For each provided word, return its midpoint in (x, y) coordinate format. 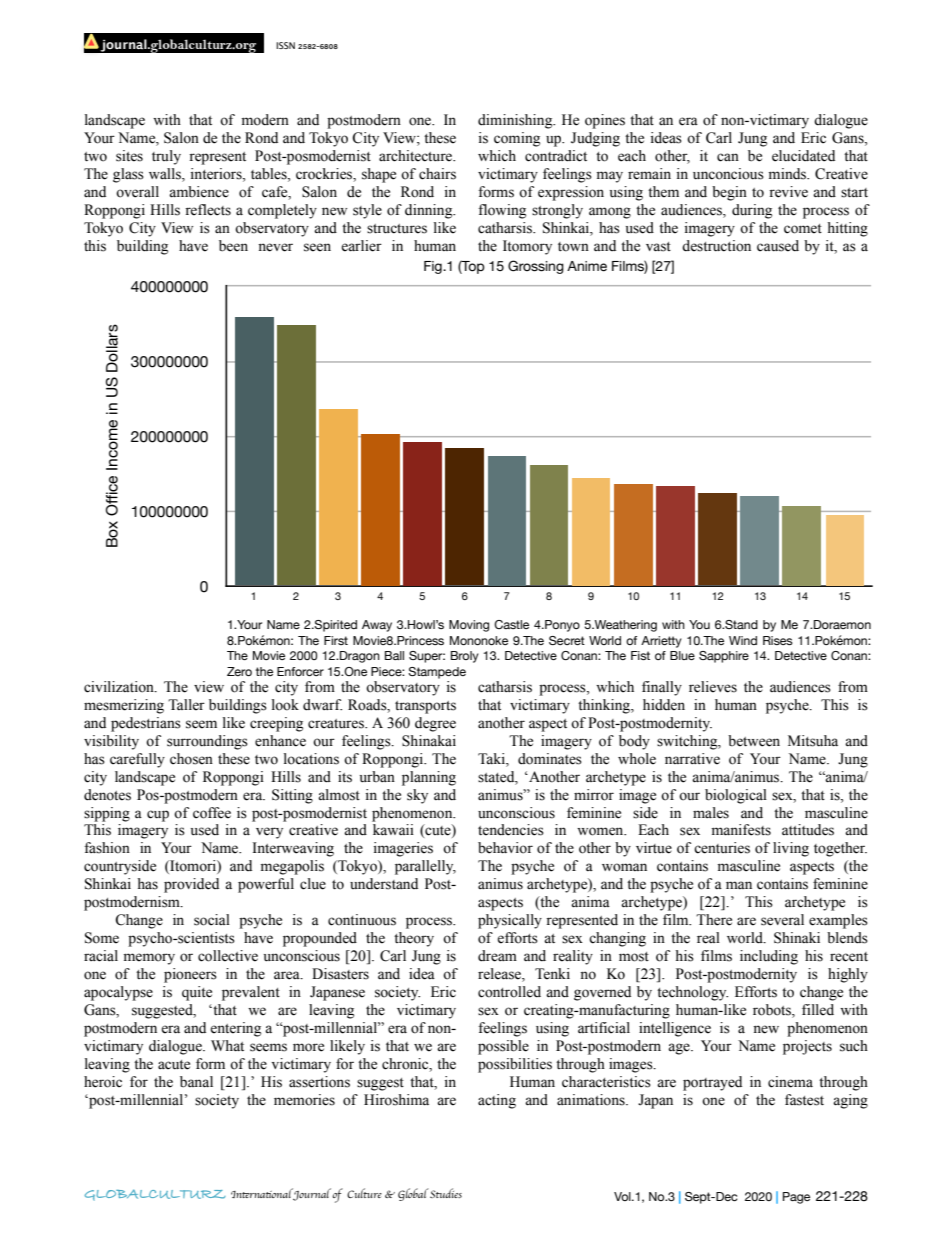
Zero (239, 671)
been (233, 246)
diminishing (516, 121)
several (782, 920)
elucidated (803, 156)
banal (196, 1082)
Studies (446, 1193)
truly (166, 157)
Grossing (536, 267)
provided (191, 885)
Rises (778, 640)
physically (510, 921)
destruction (716, 246)
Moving (469, 626)
